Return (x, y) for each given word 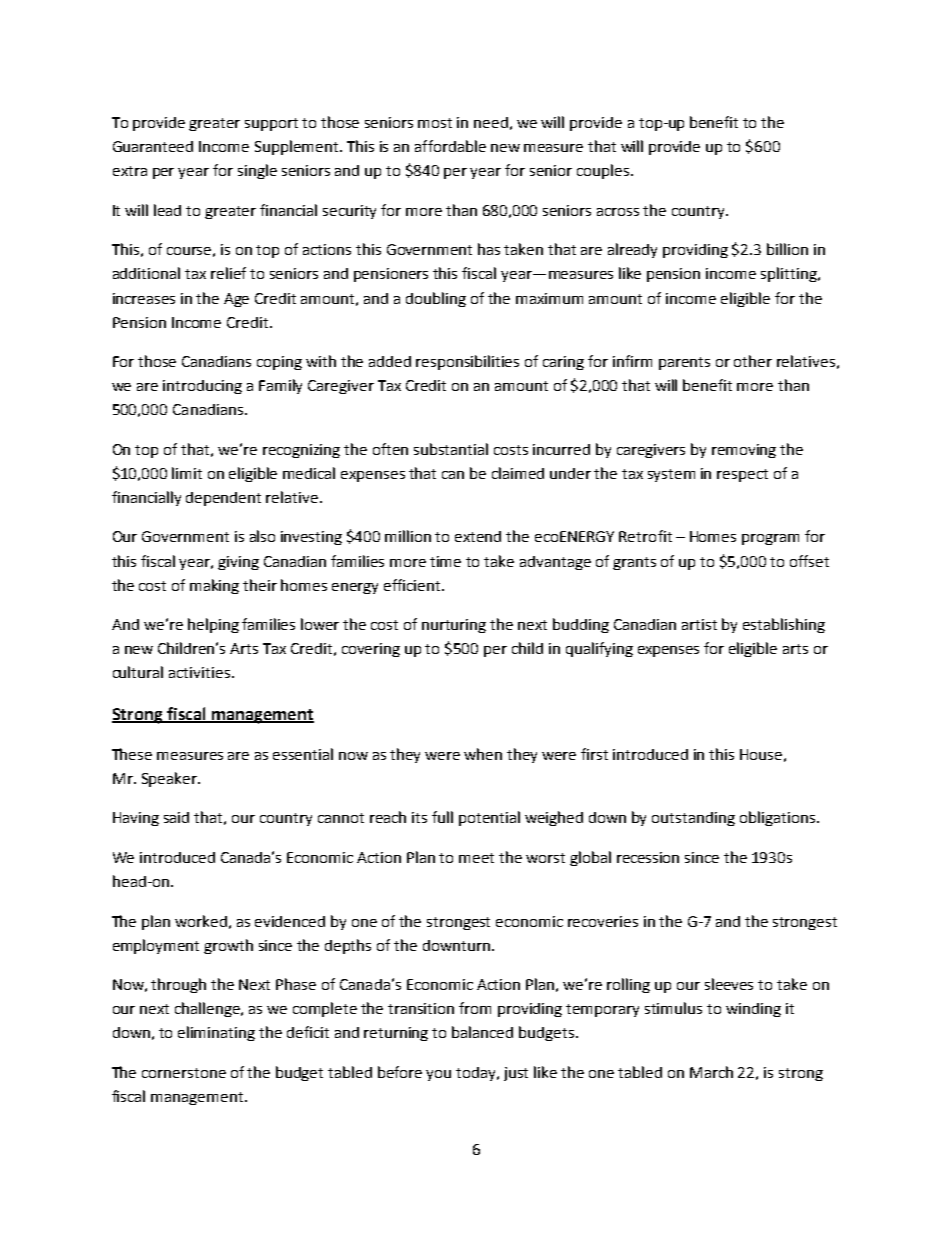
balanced (482, 1032)
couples (604, 171)
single (257, 171)
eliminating (216, 1033)
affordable (450, 146)
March (711, 1072)
